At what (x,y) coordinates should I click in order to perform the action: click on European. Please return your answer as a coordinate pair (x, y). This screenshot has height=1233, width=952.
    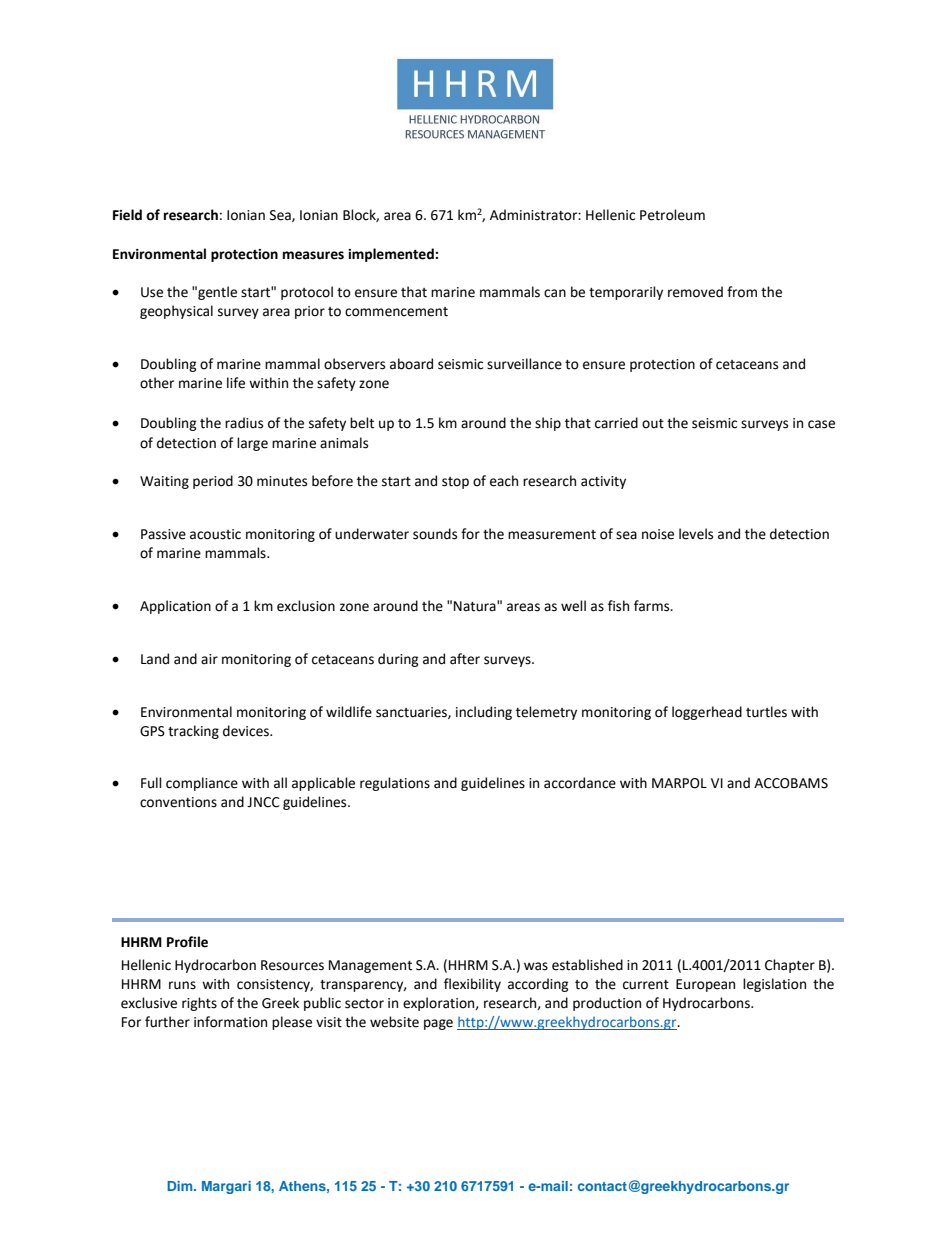
    Looking at the image, I should click on (705, 985).
